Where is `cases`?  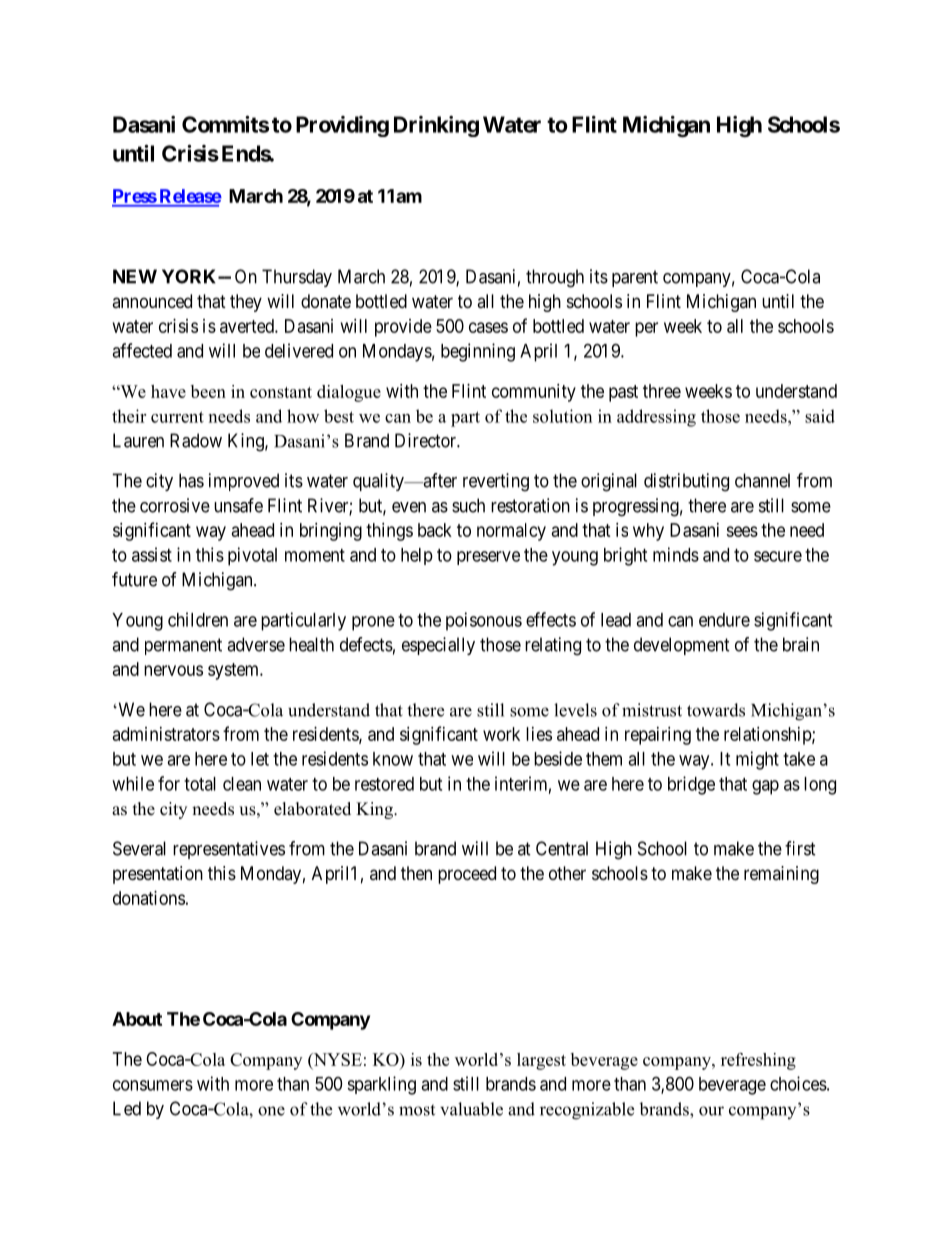 cases is located at coordinates (488, 327).
